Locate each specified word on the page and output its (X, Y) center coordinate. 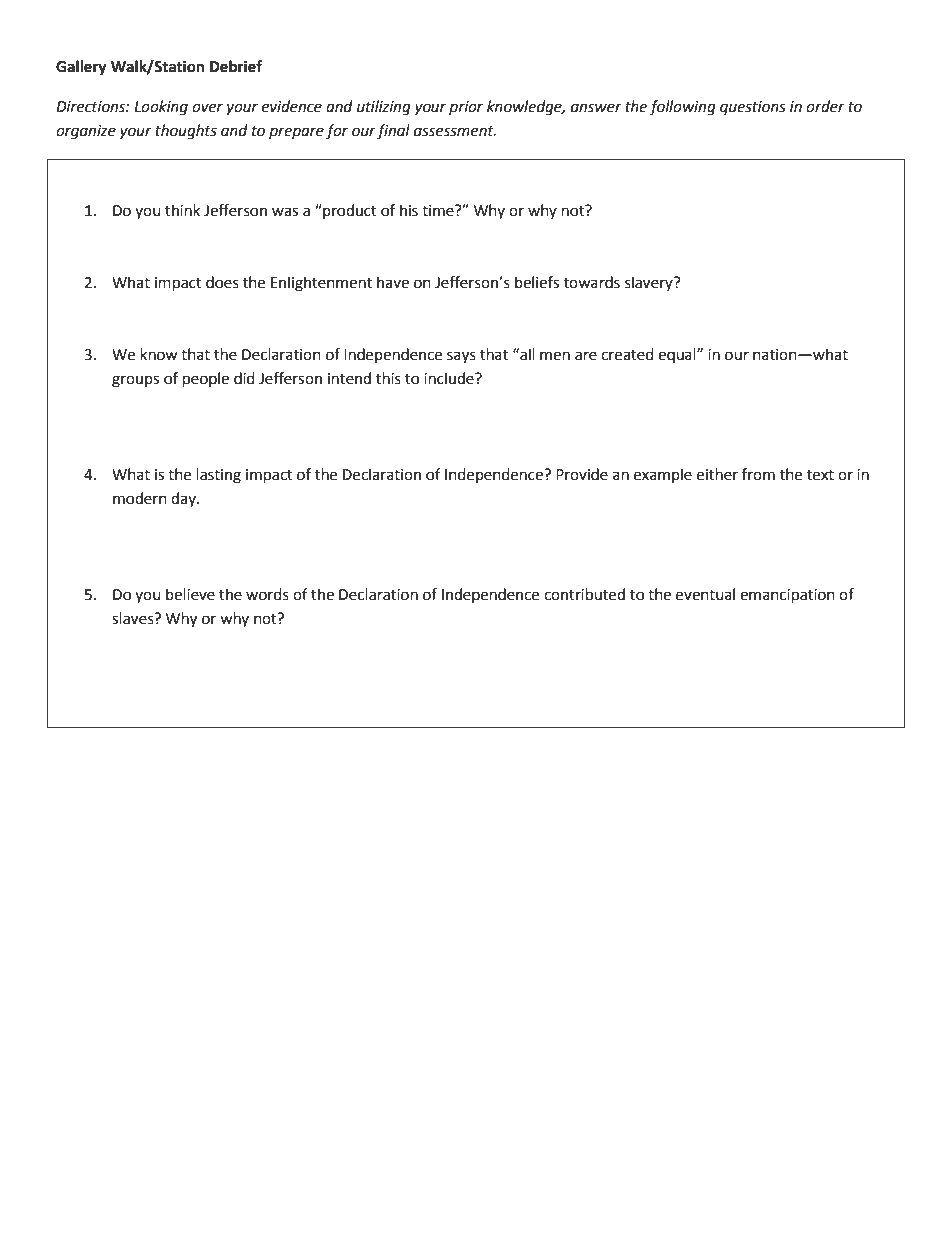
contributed (584, 594)
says (461, 357)
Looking (161, 108)
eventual (705, 594)
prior (466, 108)
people (206, 380)
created (627, 354)
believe (190, 594)
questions (753, 108)
